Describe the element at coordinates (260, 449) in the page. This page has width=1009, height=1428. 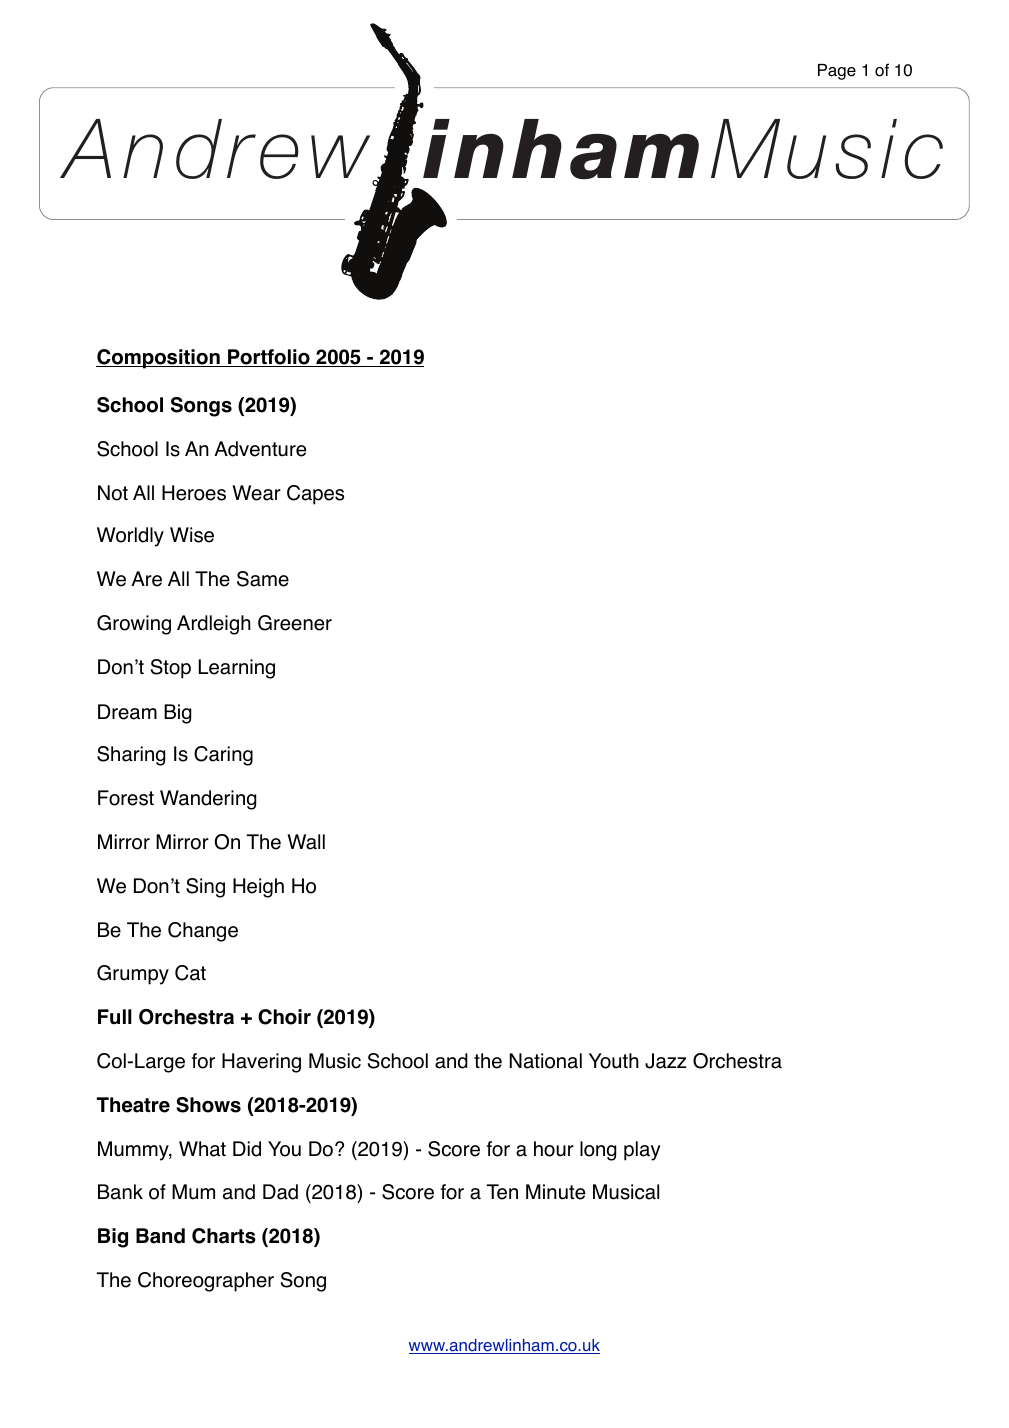
I see `Adventure` at that location.
